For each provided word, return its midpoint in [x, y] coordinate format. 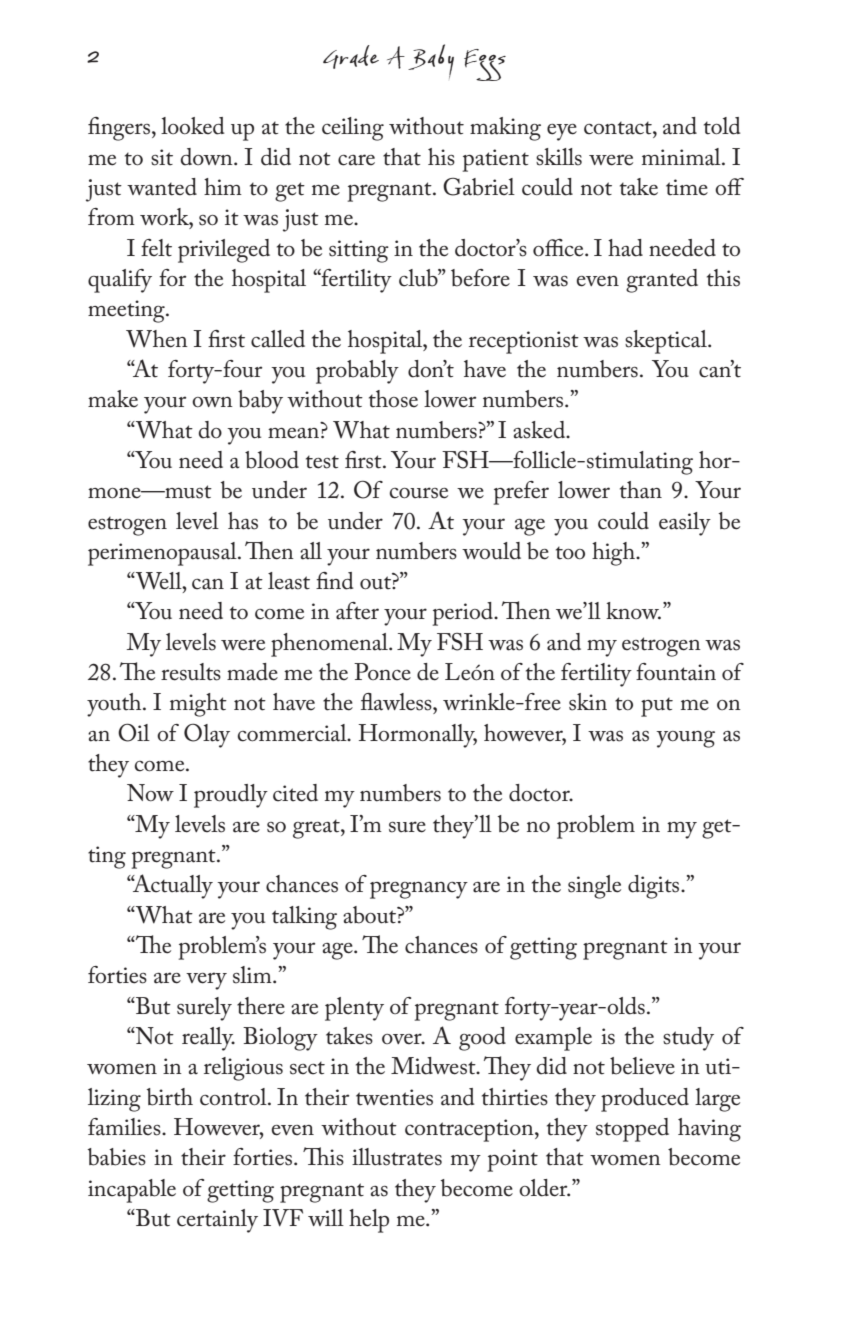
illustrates [397, 1157]
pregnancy [419, 890]
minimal [682, 157]
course [419, 493]
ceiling [353, 129]
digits [655, 887]
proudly [231, 796]
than [641, 490]
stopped [632, 1130]
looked [193, 126]
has [243, 521]
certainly [217, 1221]
